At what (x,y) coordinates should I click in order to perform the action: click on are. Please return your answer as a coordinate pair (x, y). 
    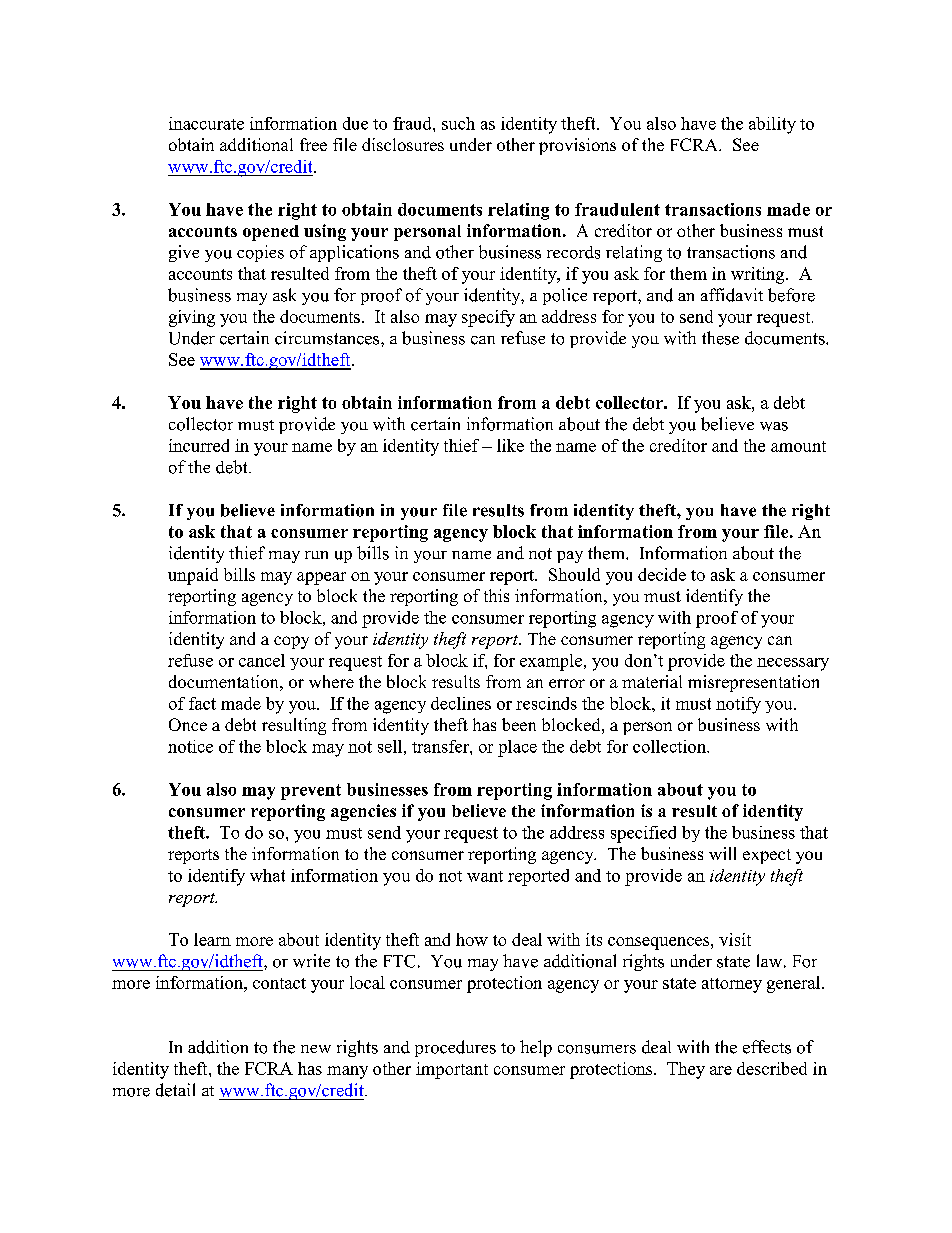
    Looking at the image, I should click on (721, 1070).
